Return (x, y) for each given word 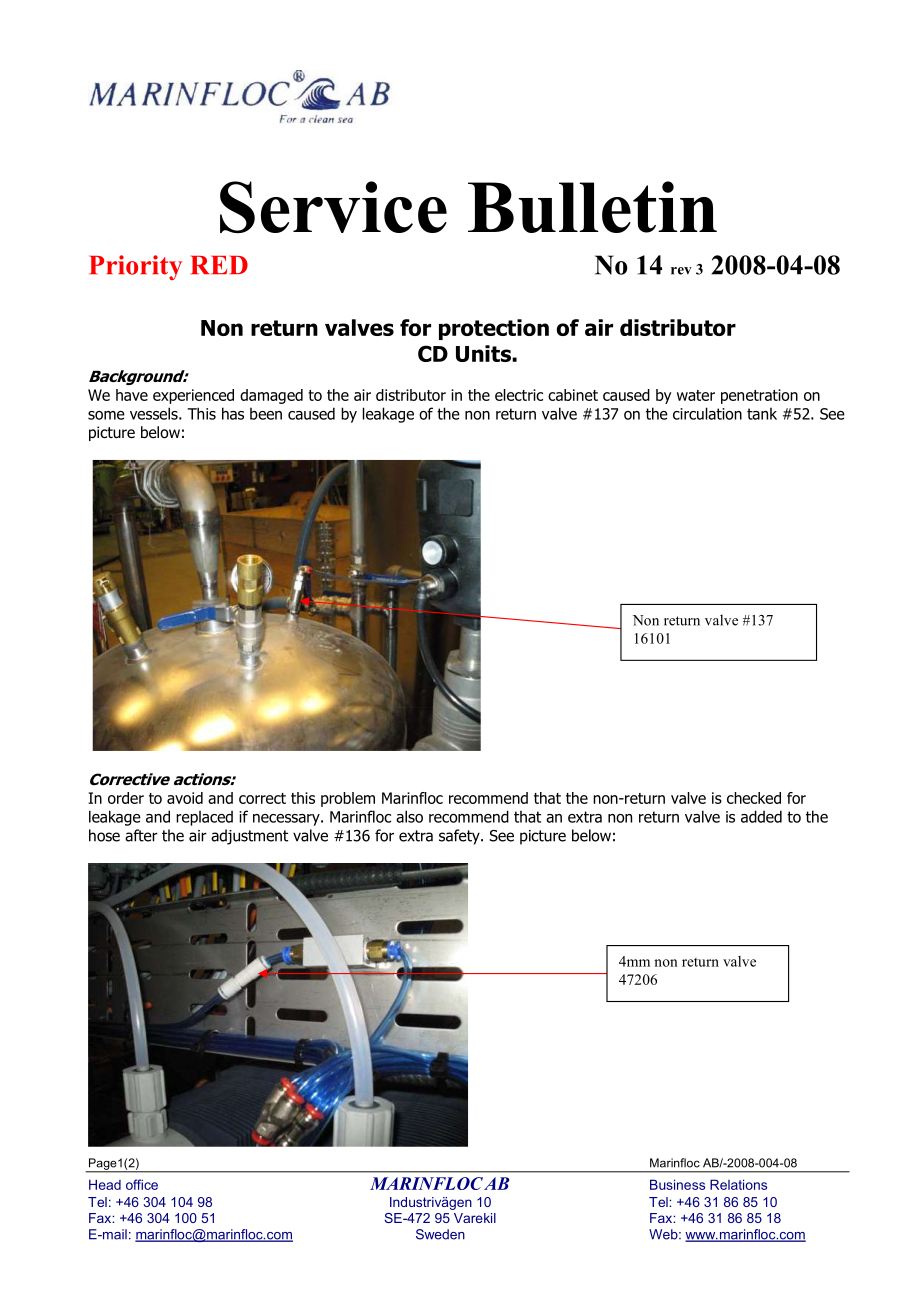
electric (519, 395)
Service (333, 207)
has (233, 413)
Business (677, 1184)
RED (219, 265)
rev (681, 271)
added (761, 816)
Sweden (440, 1234)
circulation (707, 413)
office (142, 1184)
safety (460, 837)
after (141, 835)
